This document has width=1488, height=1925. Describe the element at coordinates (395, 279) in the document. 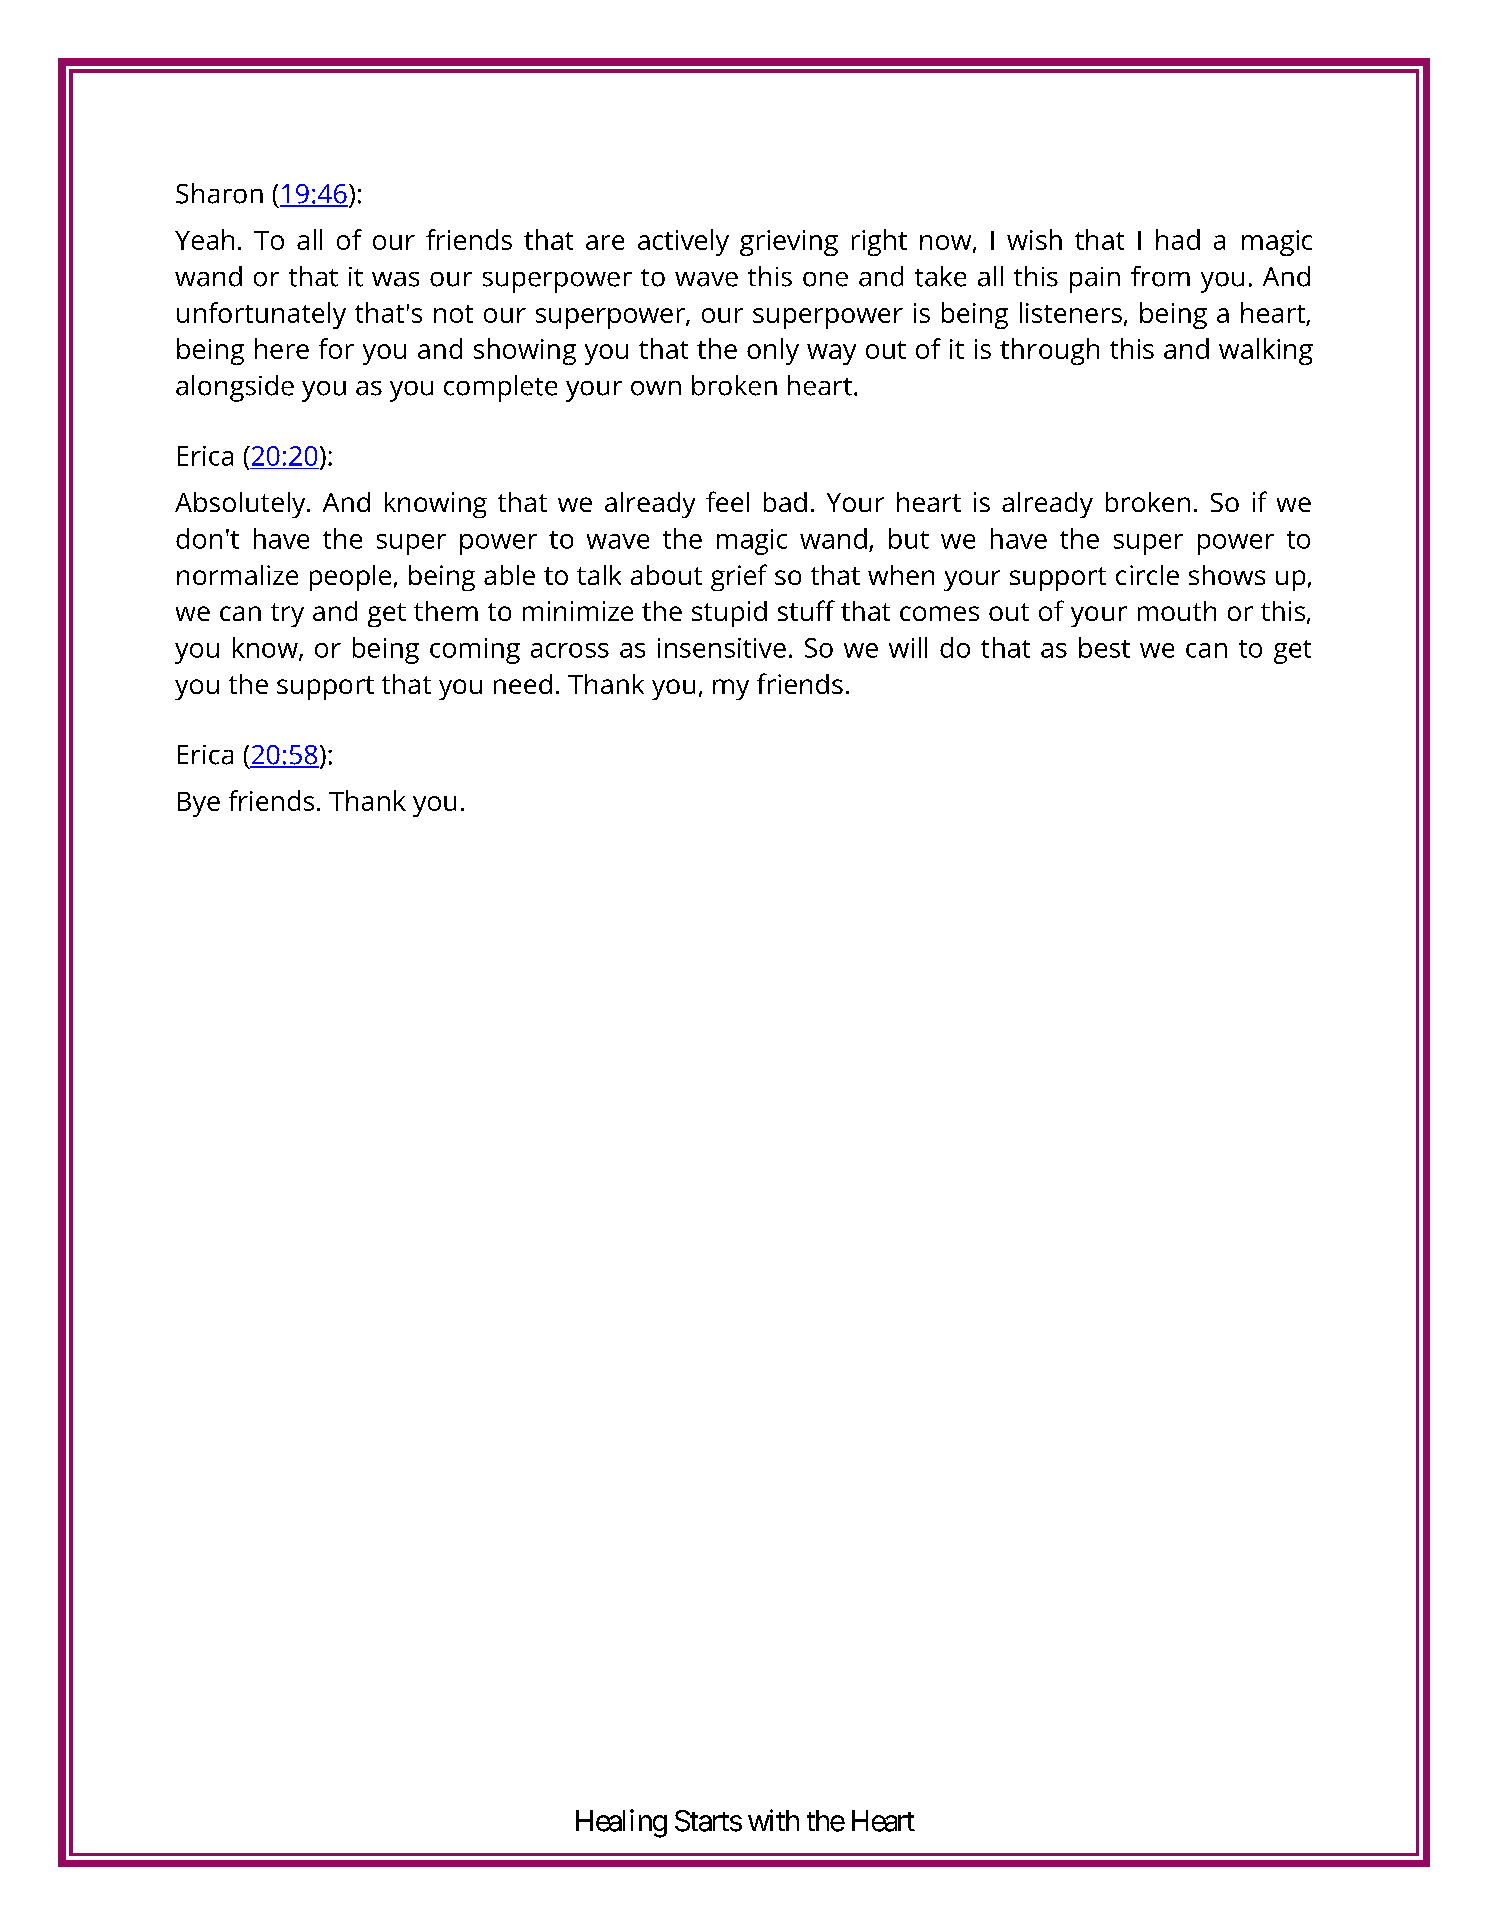

I see `was` at that location.
